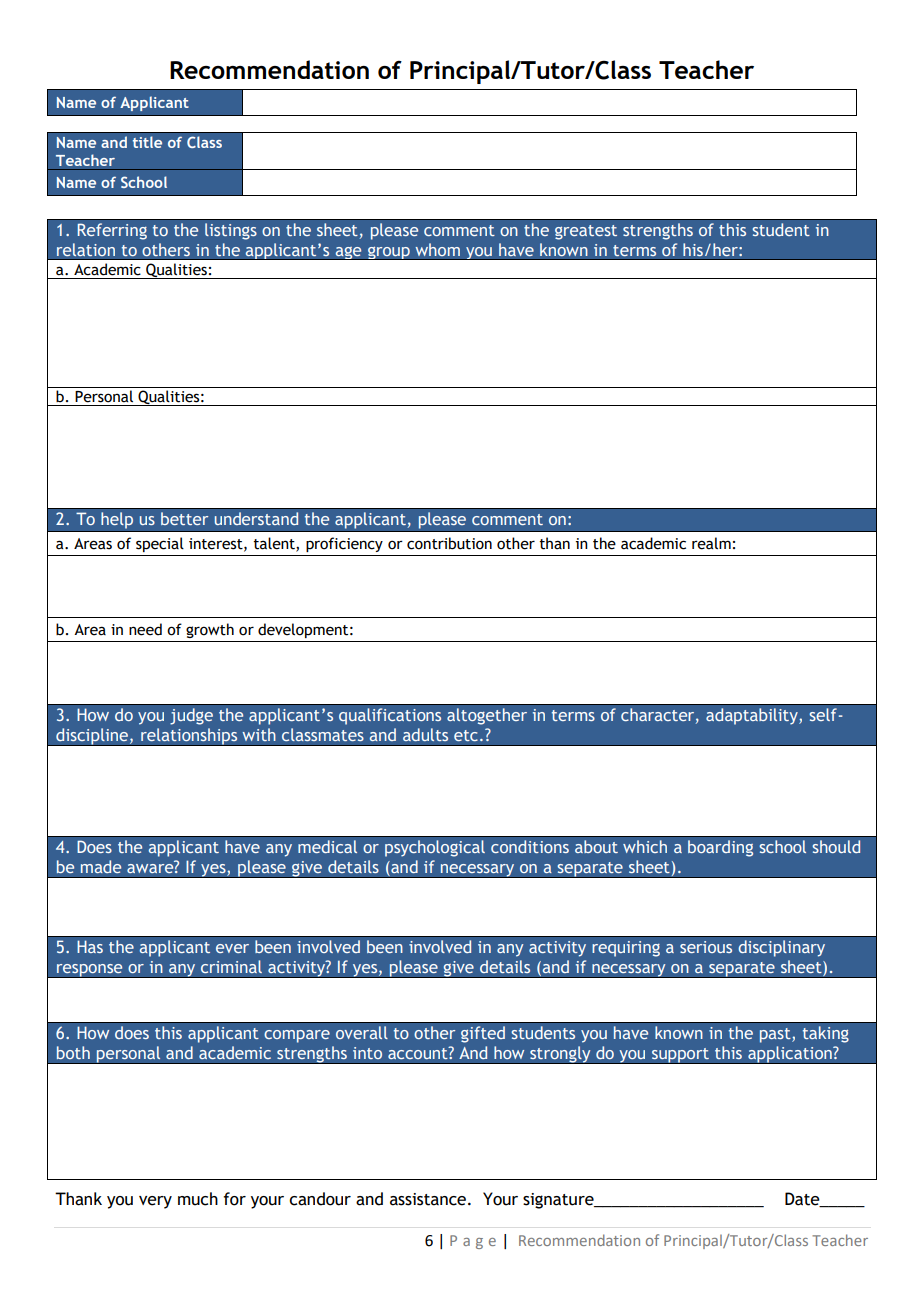  Describe the element at coordinates (586, 232) in the image. I see `greatest` at that location.
